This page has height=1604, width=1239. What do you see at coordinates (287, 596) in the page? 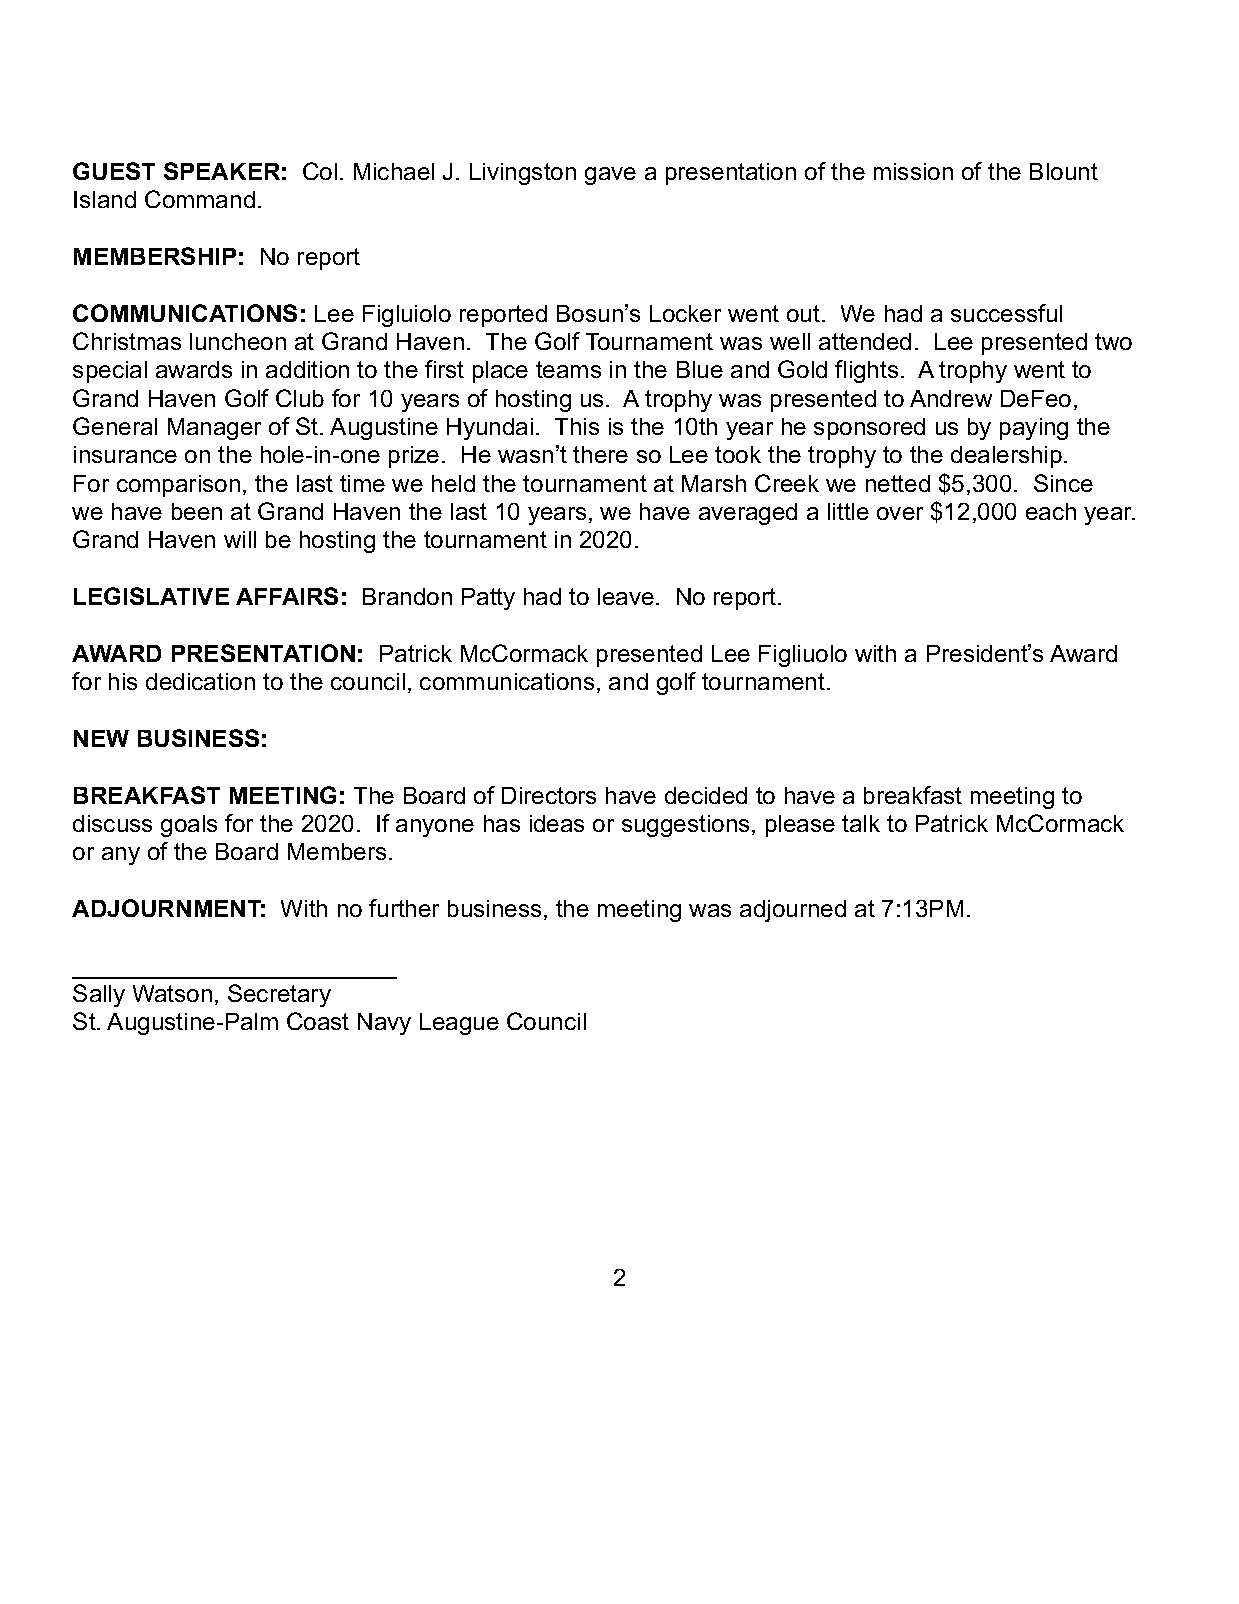
I see `AFFAIRS` at bounding box center [287, 596].
